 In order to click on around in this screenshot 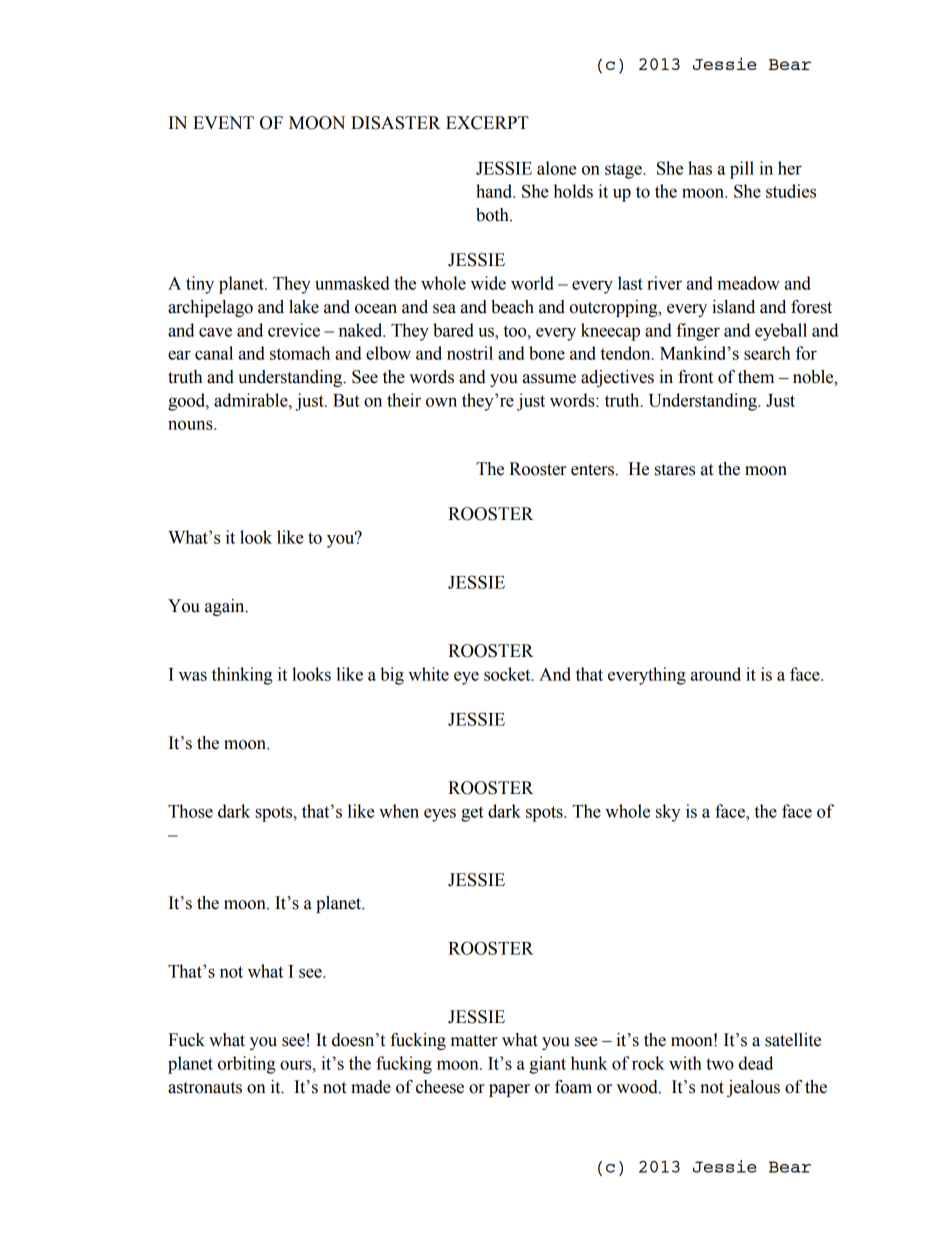, I will do `click(716, 674)`.
